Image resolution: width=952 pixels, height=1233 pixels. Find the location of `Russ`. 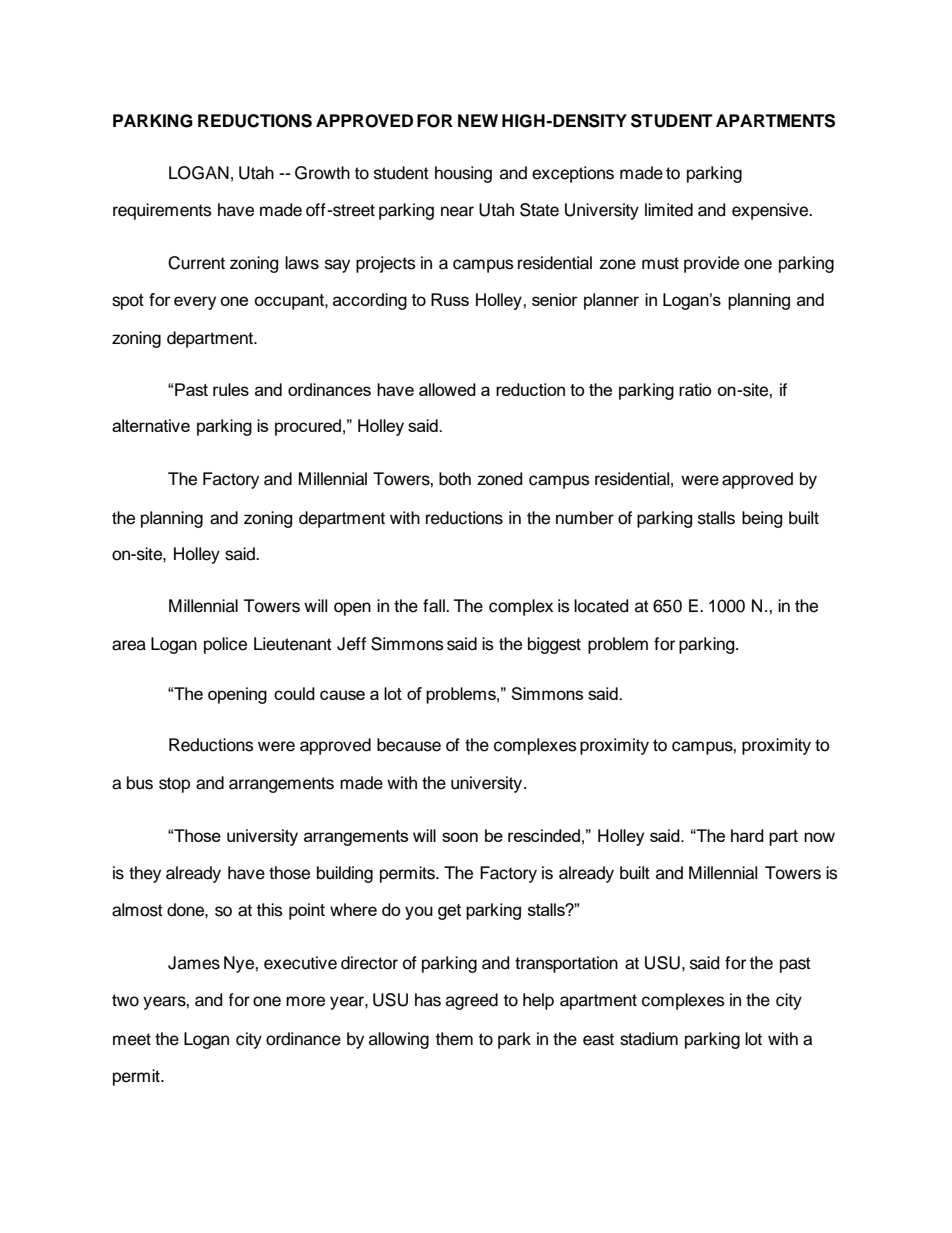

Russ is located at coordinates (450, 299).
